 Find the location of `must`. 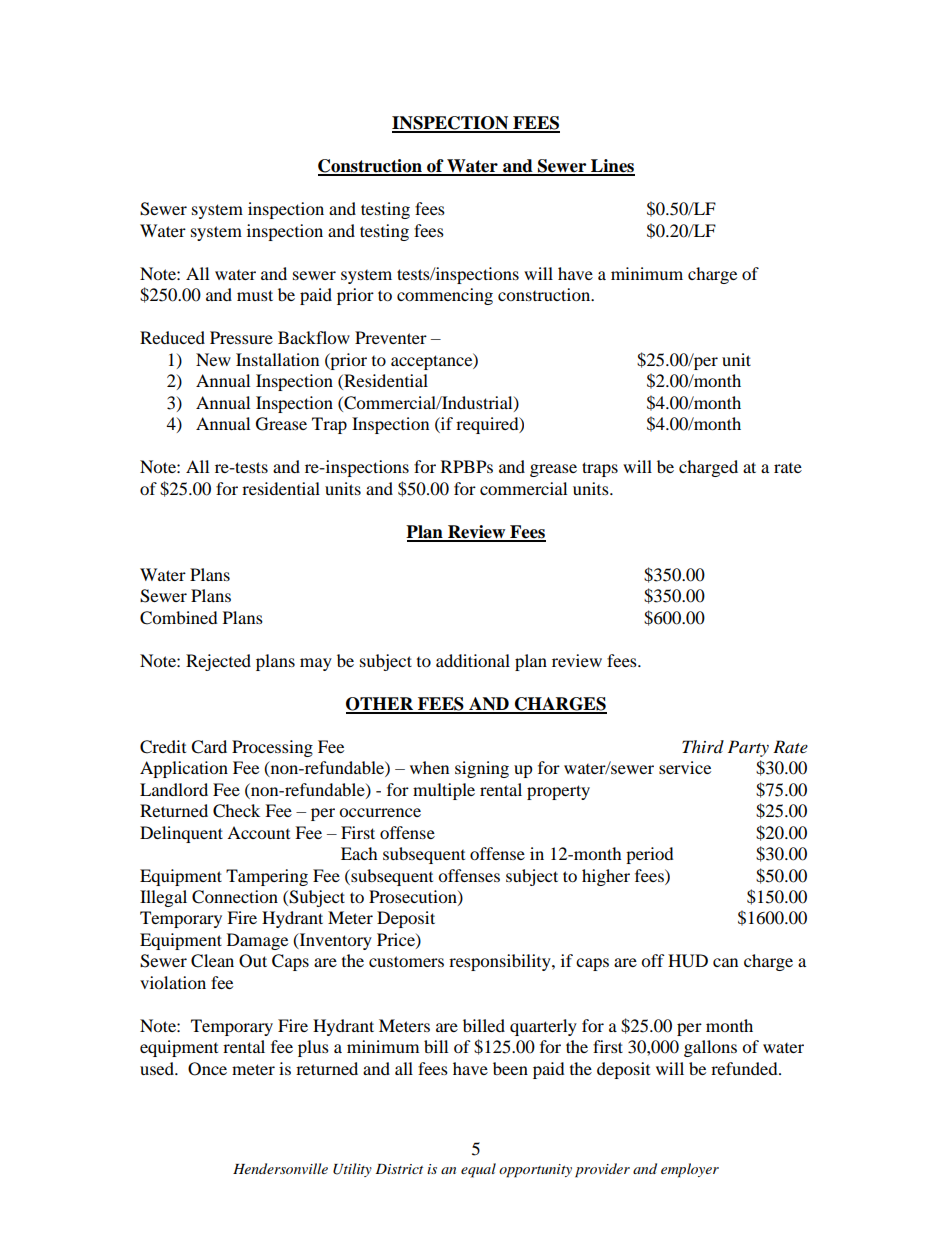

must is located at coordinates (255, 295).
